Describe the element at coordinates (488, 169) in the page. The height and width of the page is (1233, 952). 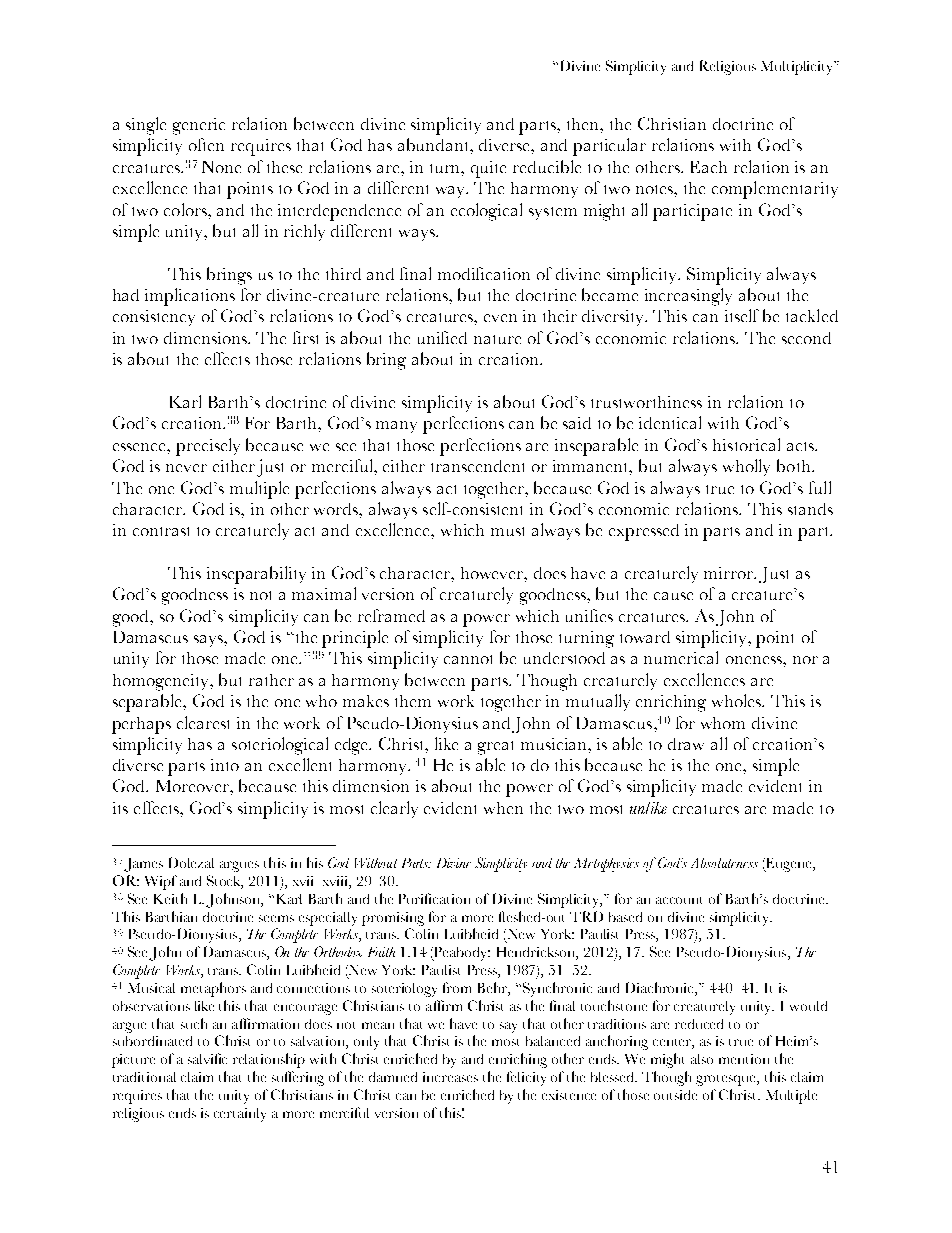
I see `quite` at that location.
